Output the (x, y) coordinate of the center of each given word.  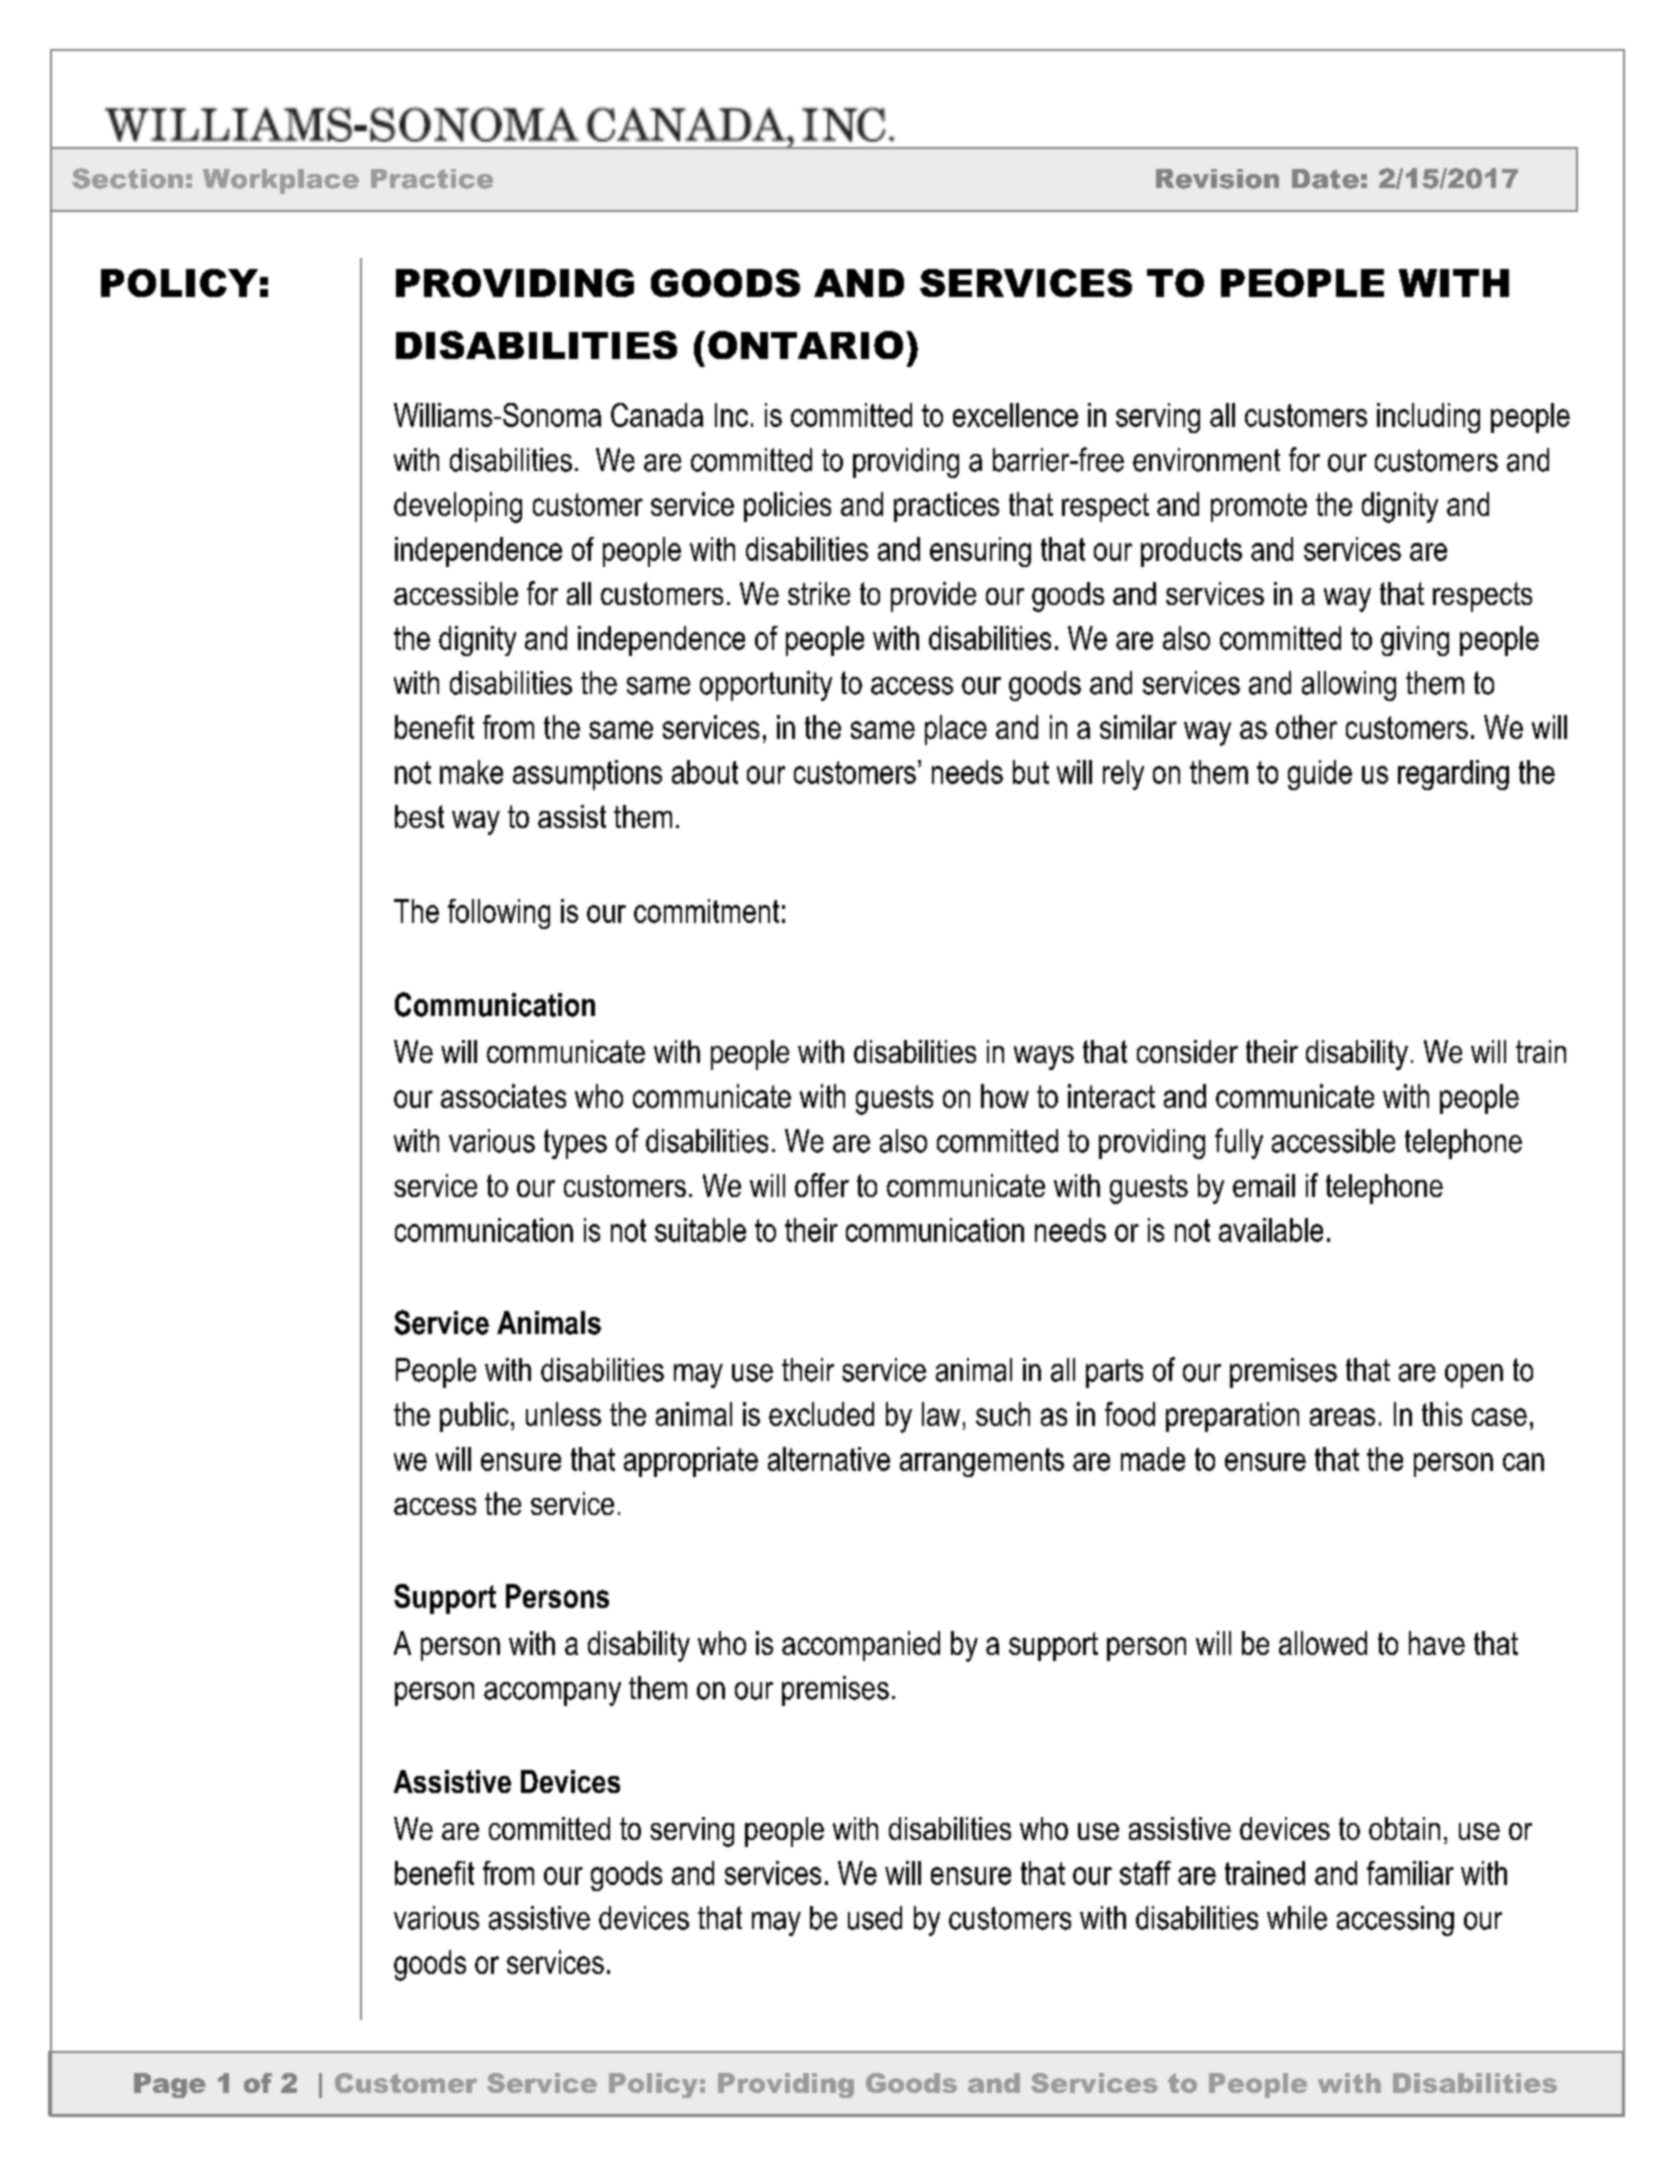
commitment (706, 911)
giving (1415, 641)
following (499, 914)
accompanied (861, 1646)
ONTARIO (805, 345)
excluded (821, 1414)
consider (1187, 1051)
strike (819, 593)
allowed (1323, 1643)
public (474, 1417)
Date (1325, 179)
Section (127, 178)
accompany (552, 1694)
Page (170, 2085)
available (1271, 1230)
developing (458, 507)
